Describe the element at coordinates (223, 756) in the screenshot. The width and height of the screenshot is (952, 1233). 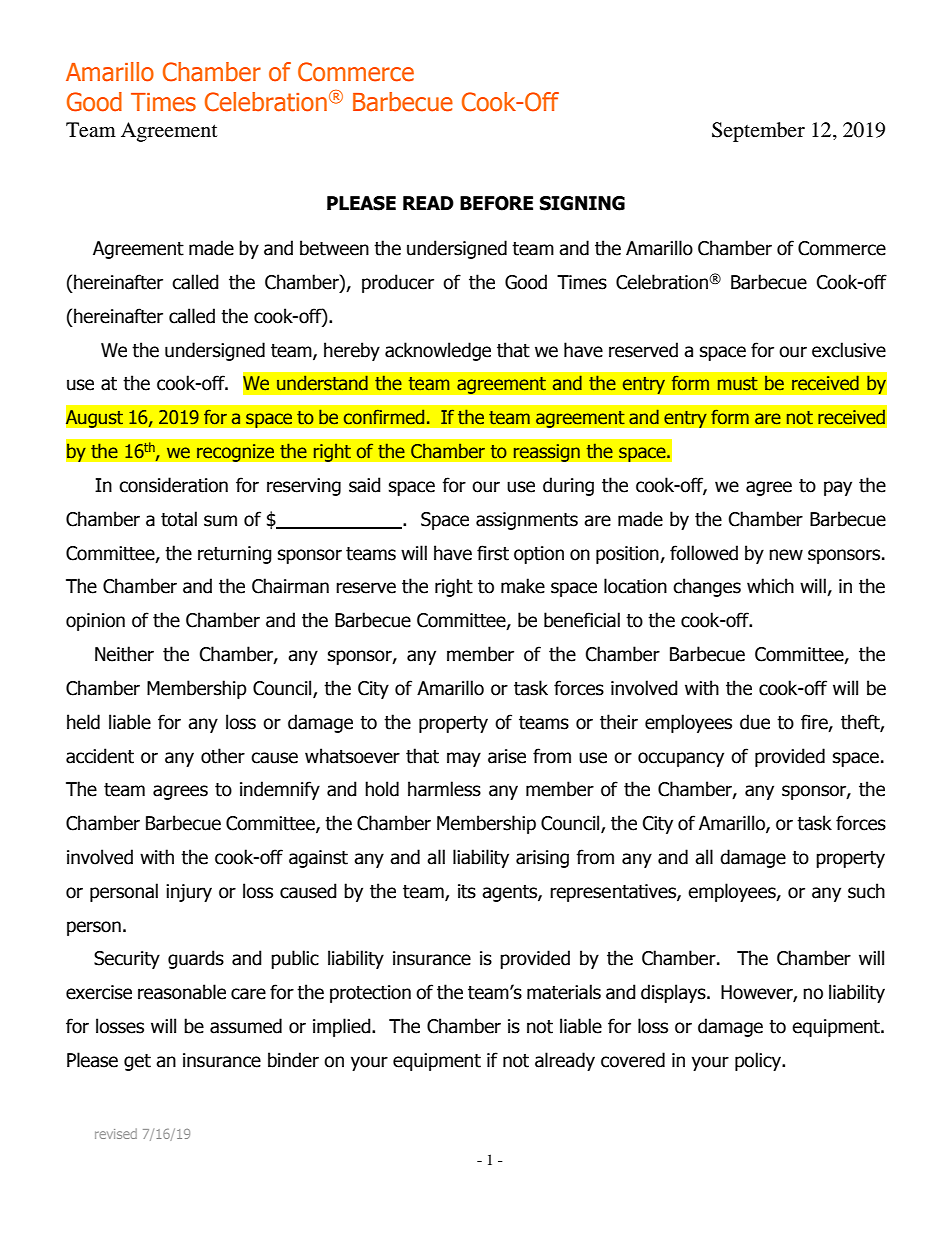
I see `other` at that location.
